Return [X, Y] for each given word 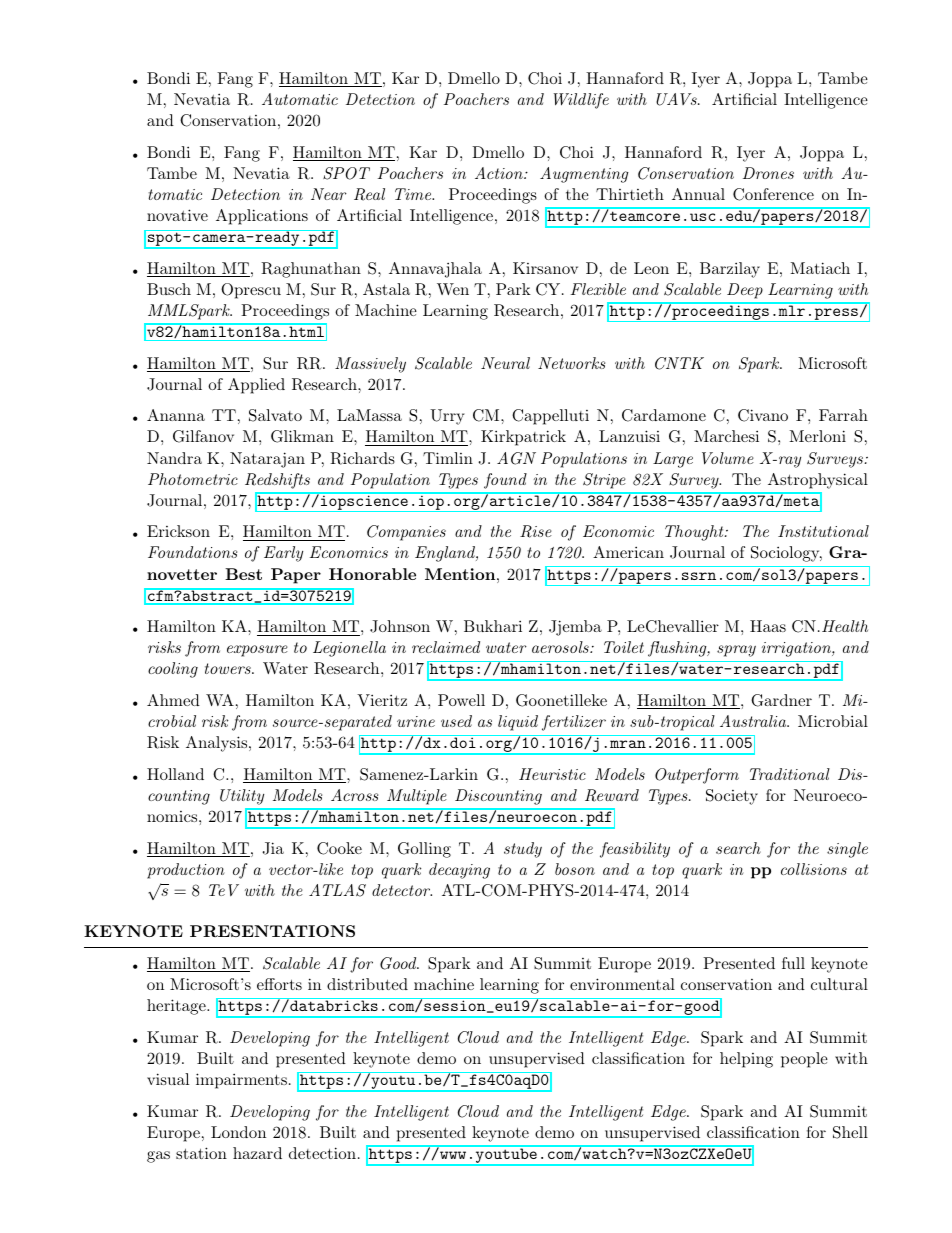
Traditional [790, 774]
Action [500, 173]
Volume [728, 458]
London [238, 1132]
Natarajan [267, 460]
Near [329, 194]
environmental [622, 984]
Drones [768, 173]
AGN [516, 458]
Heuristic [552, 774]
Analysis [216, 744]
